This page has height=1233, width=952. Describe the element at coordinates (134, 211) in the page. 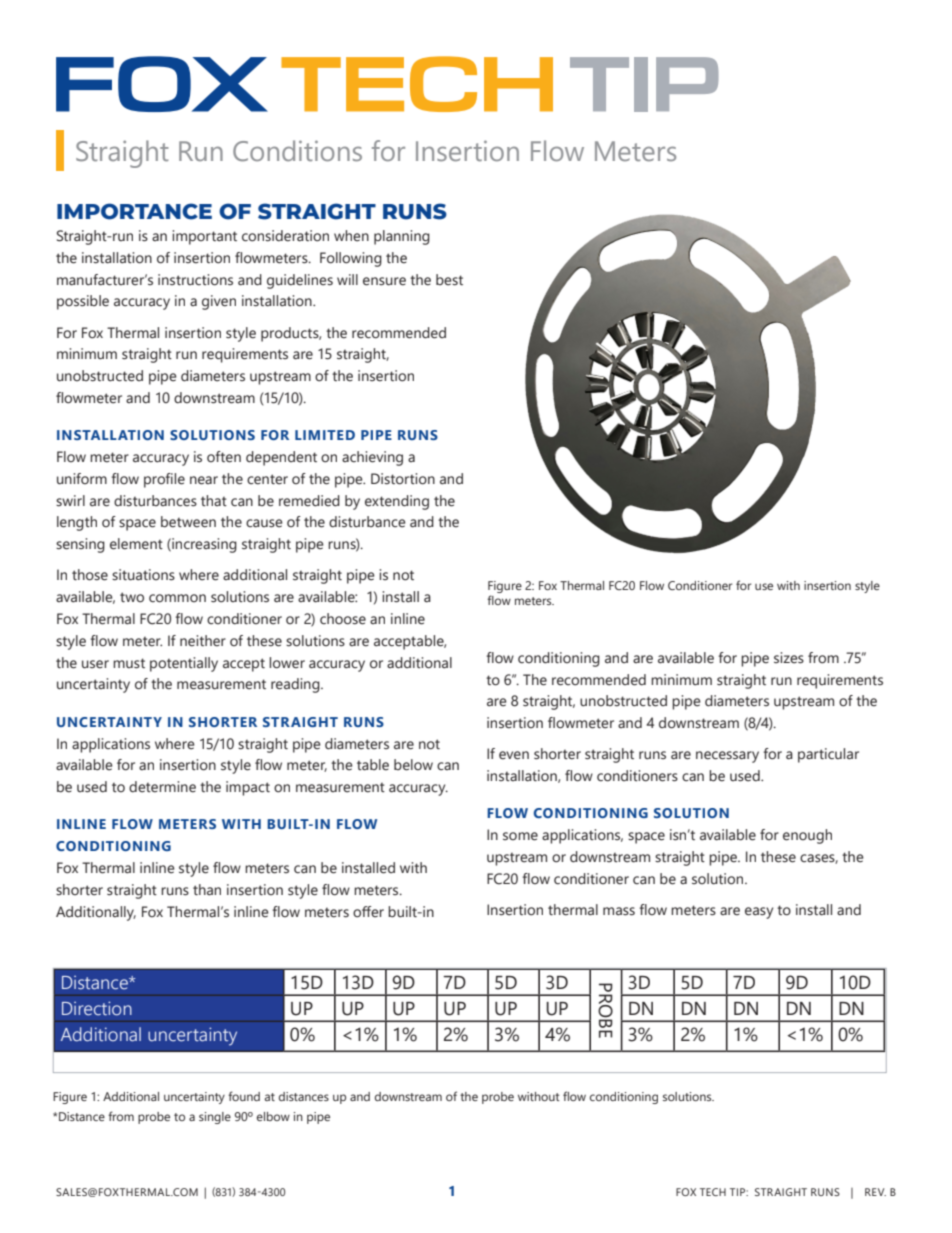

I see `IMPORTANCE` at that location.
